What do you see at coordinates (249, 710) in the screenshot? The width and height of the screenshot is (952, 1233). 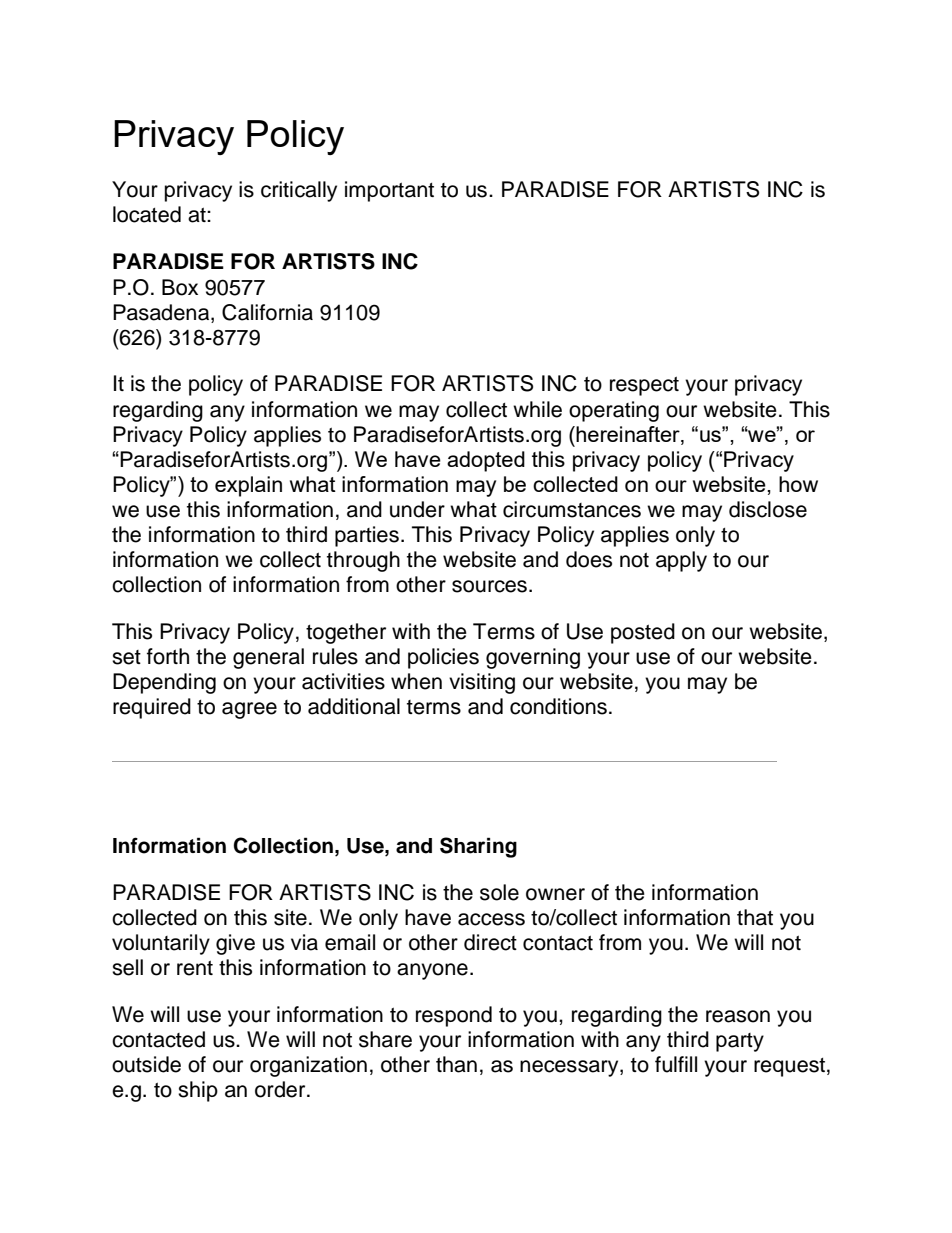 I see `agree` at bounding box center [249, 710].
